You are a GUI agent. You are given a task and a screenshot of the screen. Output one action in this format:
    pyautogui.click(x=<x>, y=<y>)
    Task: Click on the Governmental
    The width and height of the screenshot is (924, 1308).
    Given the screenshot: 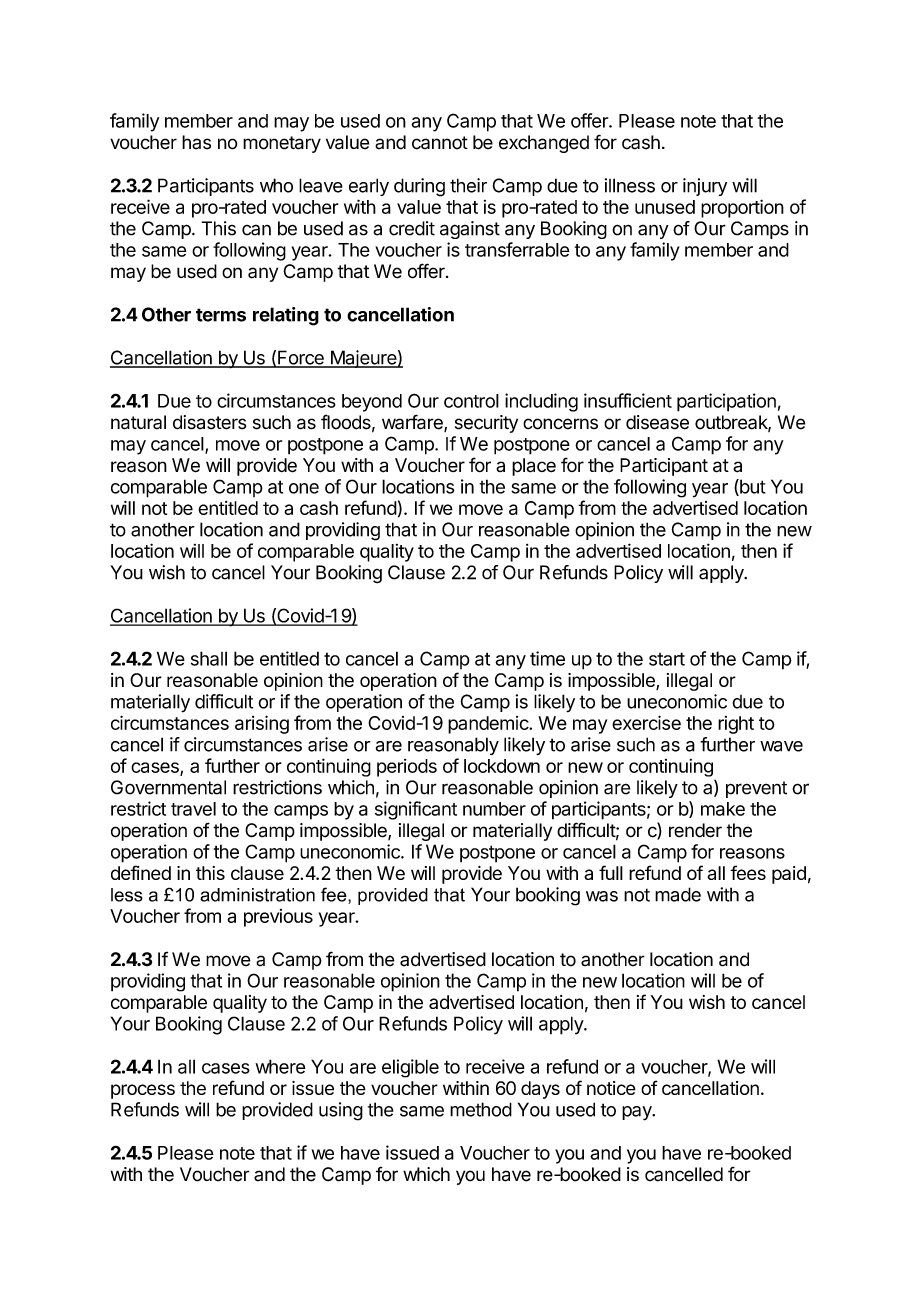 What is the action you would take?
    pyautogui.click(x=168, y=787)
